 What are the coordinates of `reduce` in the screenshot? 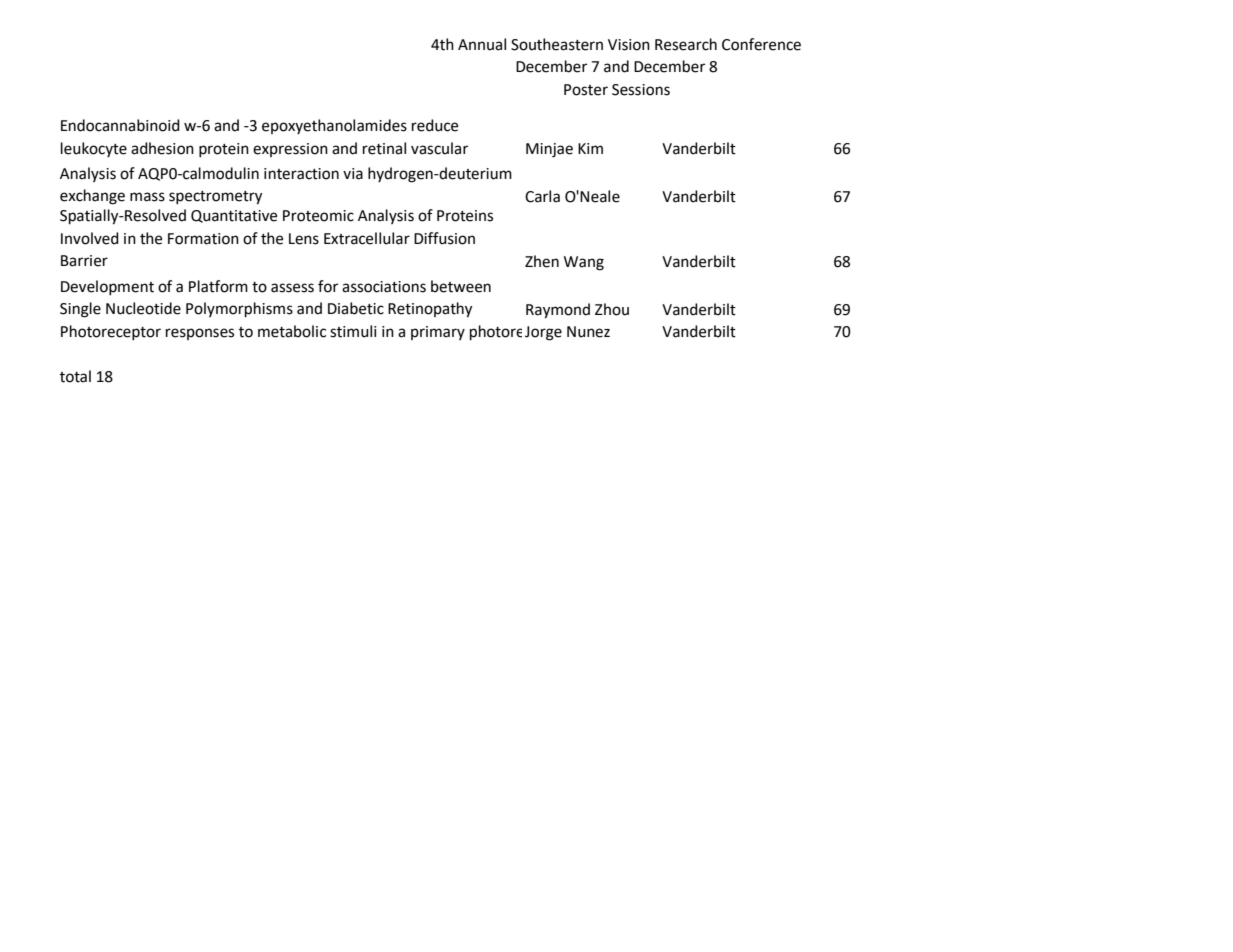 It's located at (435, 125).
